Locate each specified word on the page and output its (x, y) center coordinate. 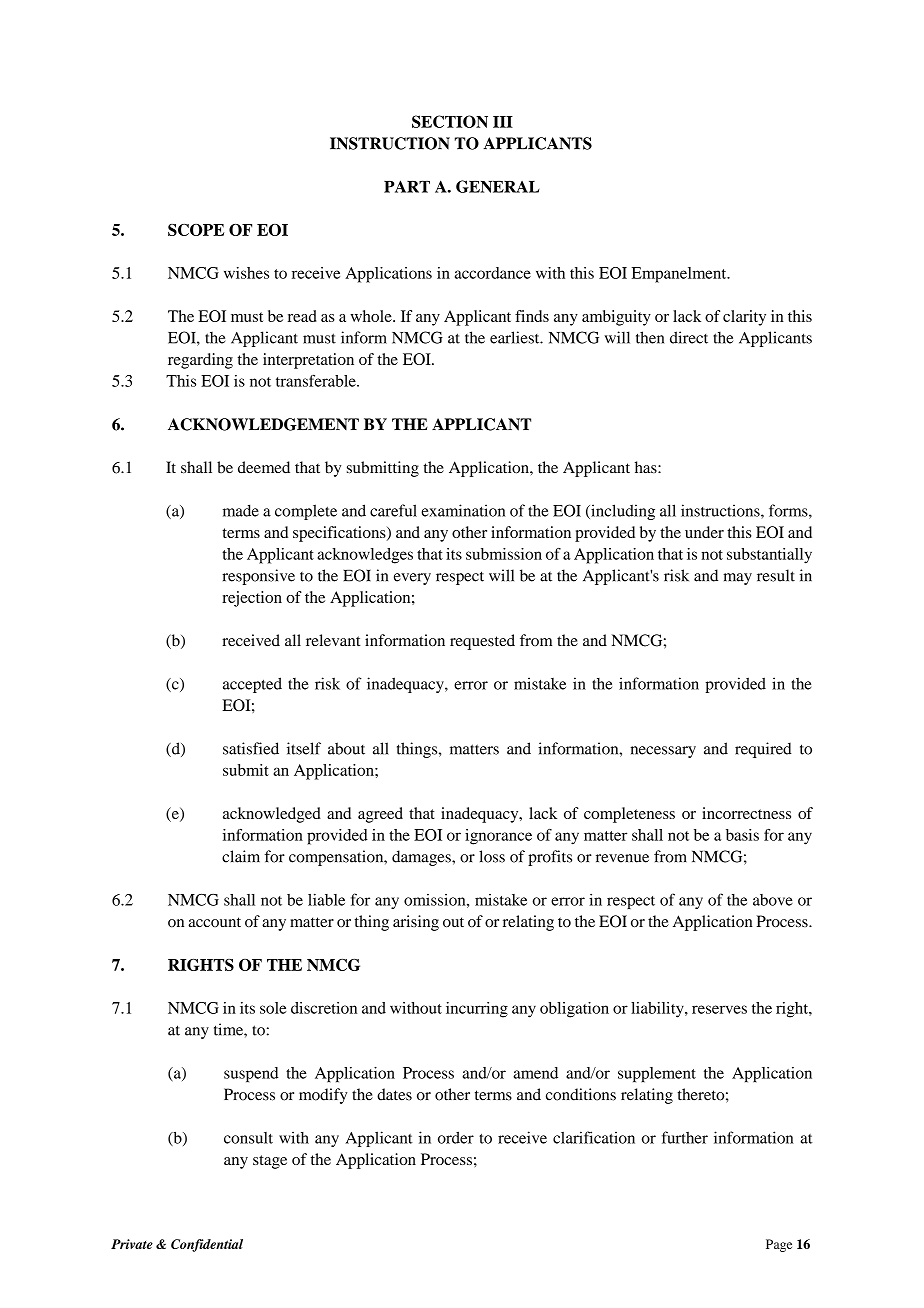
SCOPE (196, 230)
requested (482, 642)
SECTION (450, 121)
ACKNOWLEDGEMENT (263, 424)
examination (463, 510)
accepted (252, 685)
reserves (719, 1009)
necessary (663, 752)
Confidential (207, 1245)
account (214, 922)
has (647, 467)
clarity (744, 318)
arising (416, 923)
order (456, 1137)
